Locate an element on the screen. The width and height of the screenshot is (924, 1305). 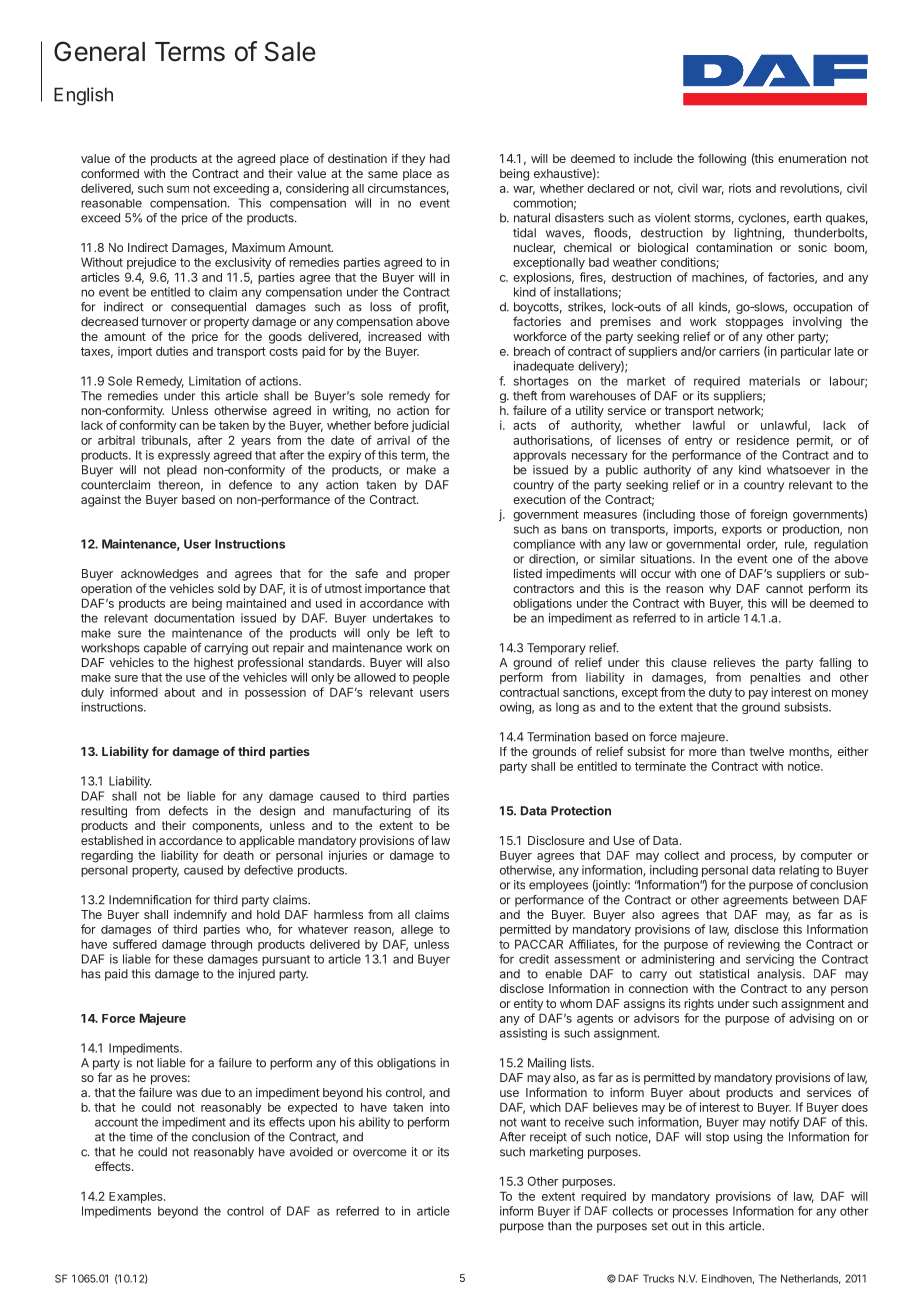
Examples is located at coordinates (137, 1198).
